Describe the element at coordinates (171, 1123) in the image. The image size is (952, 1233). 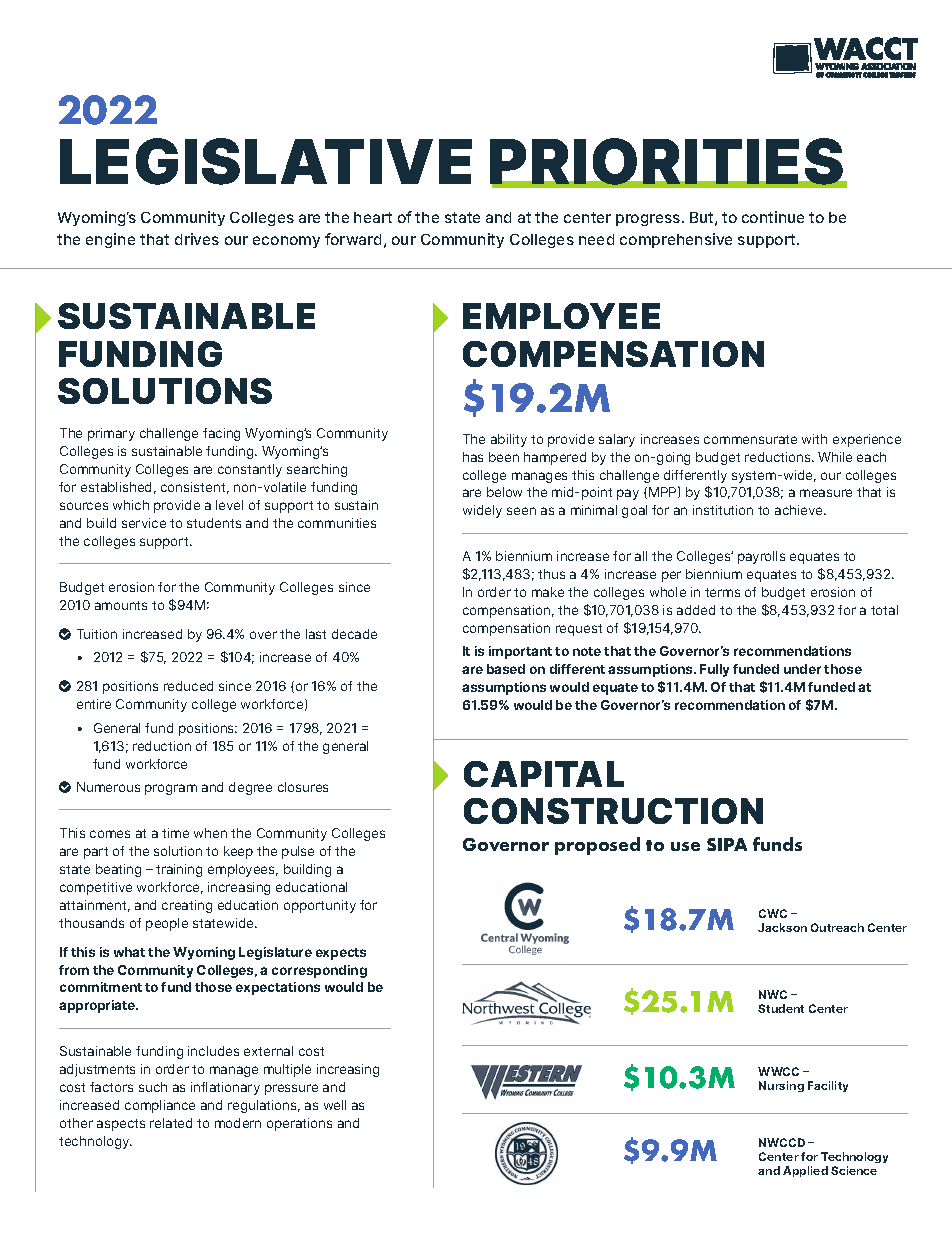
I see `related` at that location.
